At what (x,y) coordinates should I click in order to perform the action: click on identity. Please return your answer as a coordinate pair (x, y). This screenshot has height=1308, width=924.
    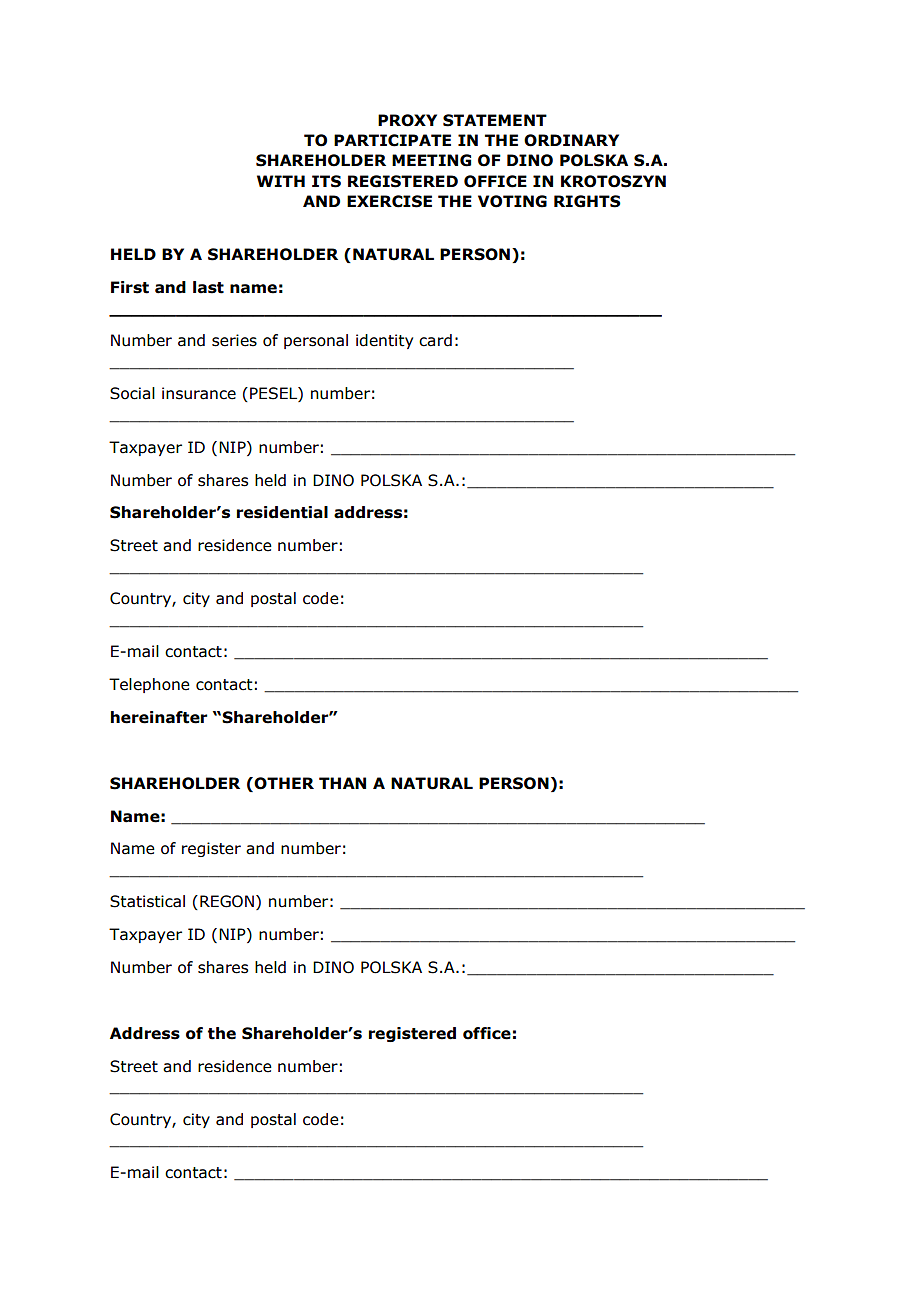
    Looking at the image, I should click on (384, 341).
